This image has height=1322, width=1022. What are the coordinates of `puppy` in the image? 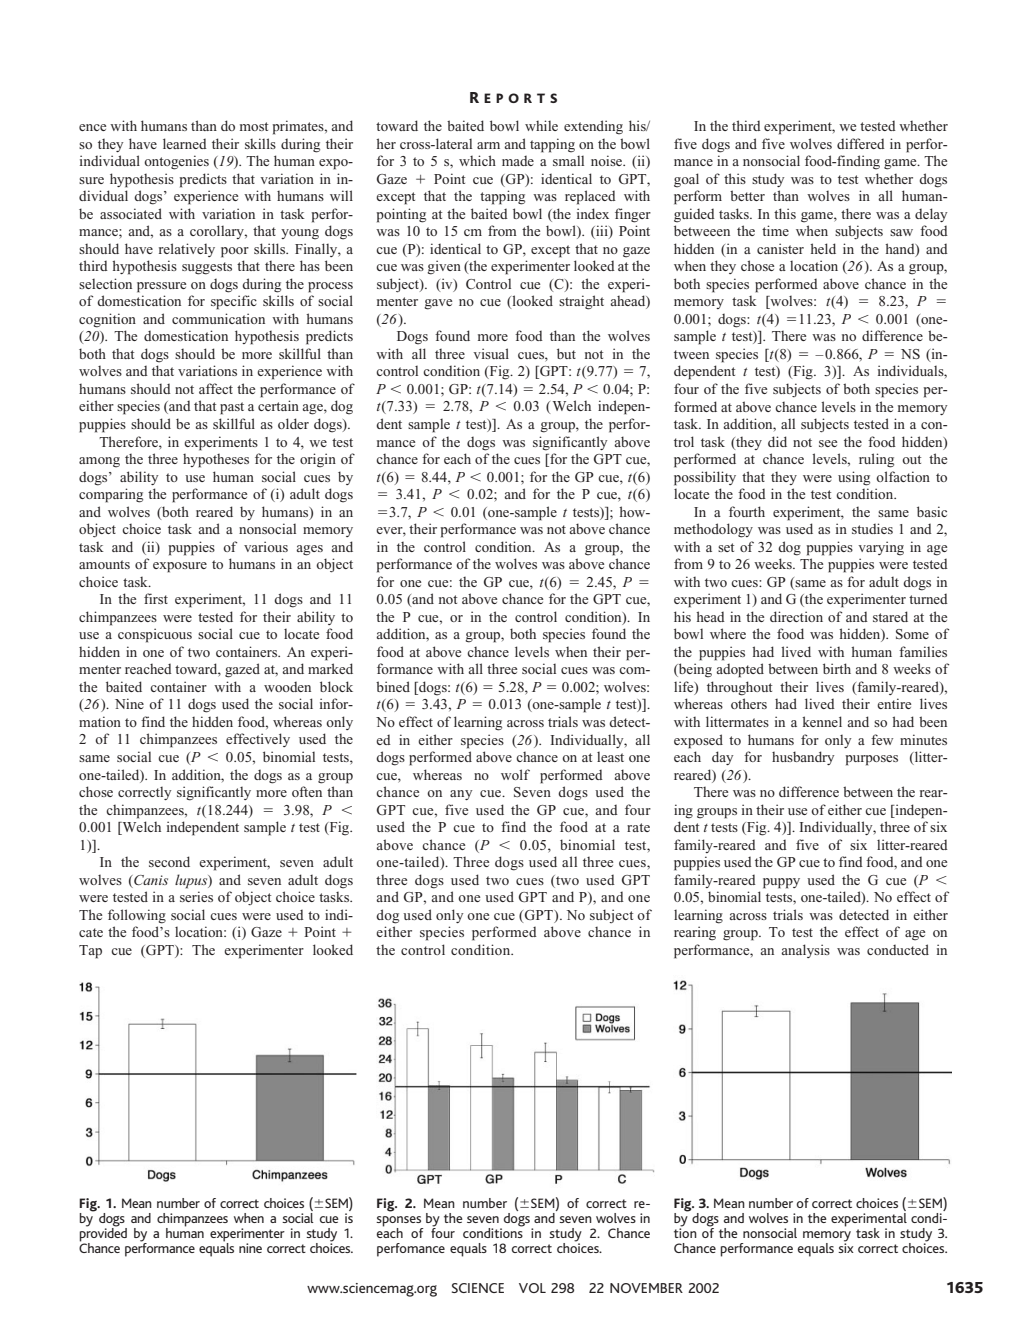 It's located at (781, 883).
